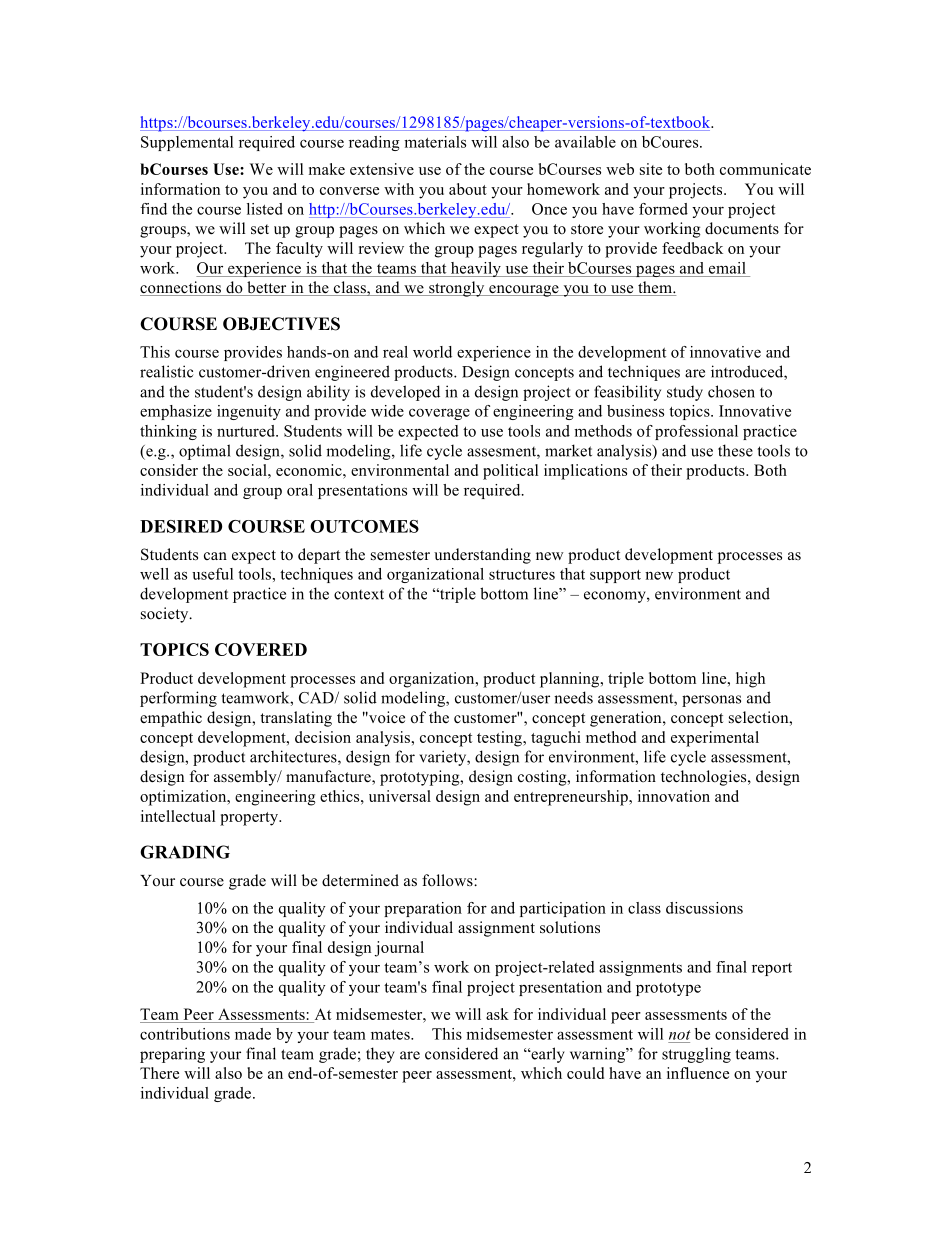  I want to click on political, so click(510, 472).
